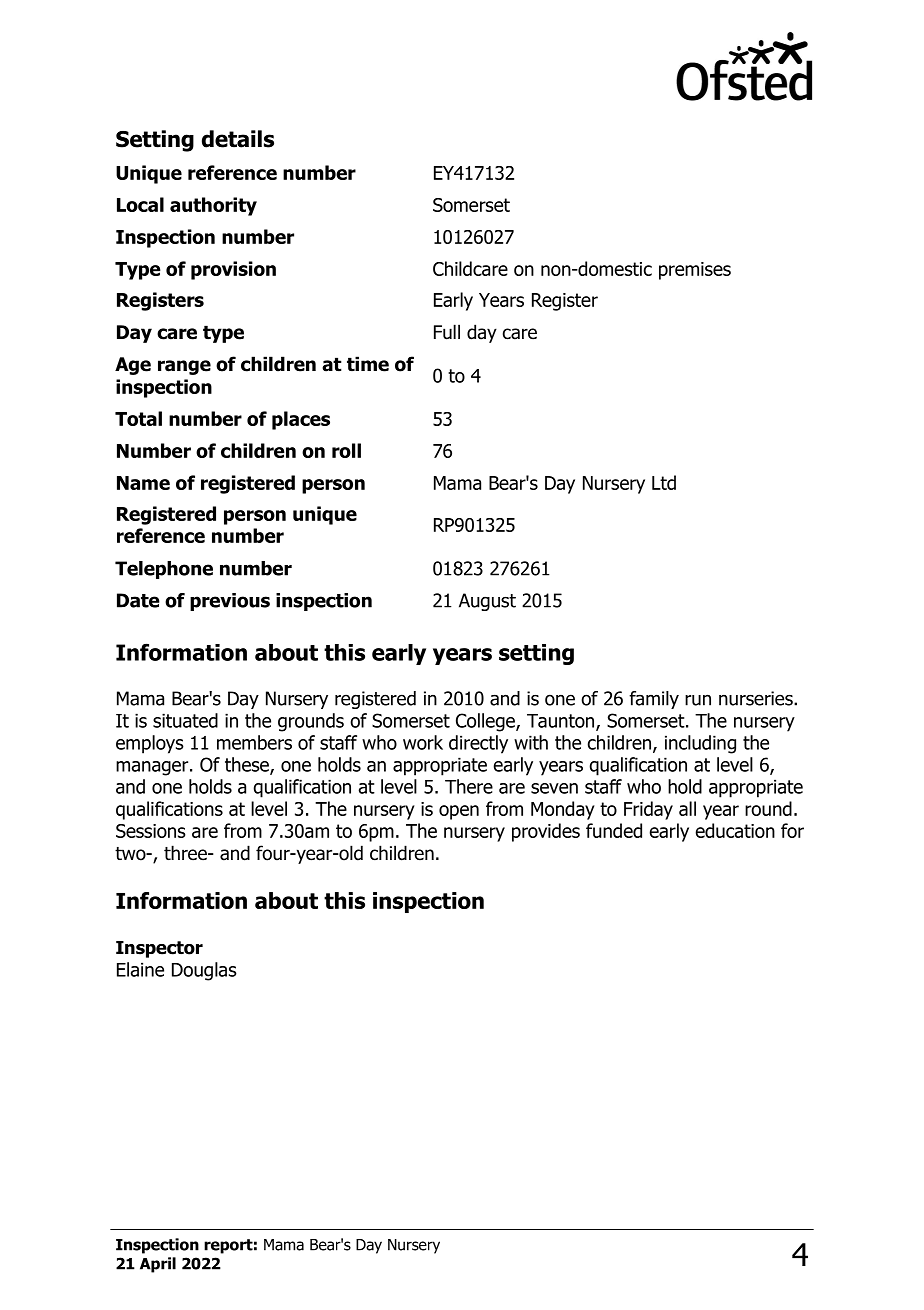 The width and height of the screenshot is (924, 1310). What do you see at coordinates (486, 722) in the screenshot?
I see `College` at bounding box center [486, 722].
